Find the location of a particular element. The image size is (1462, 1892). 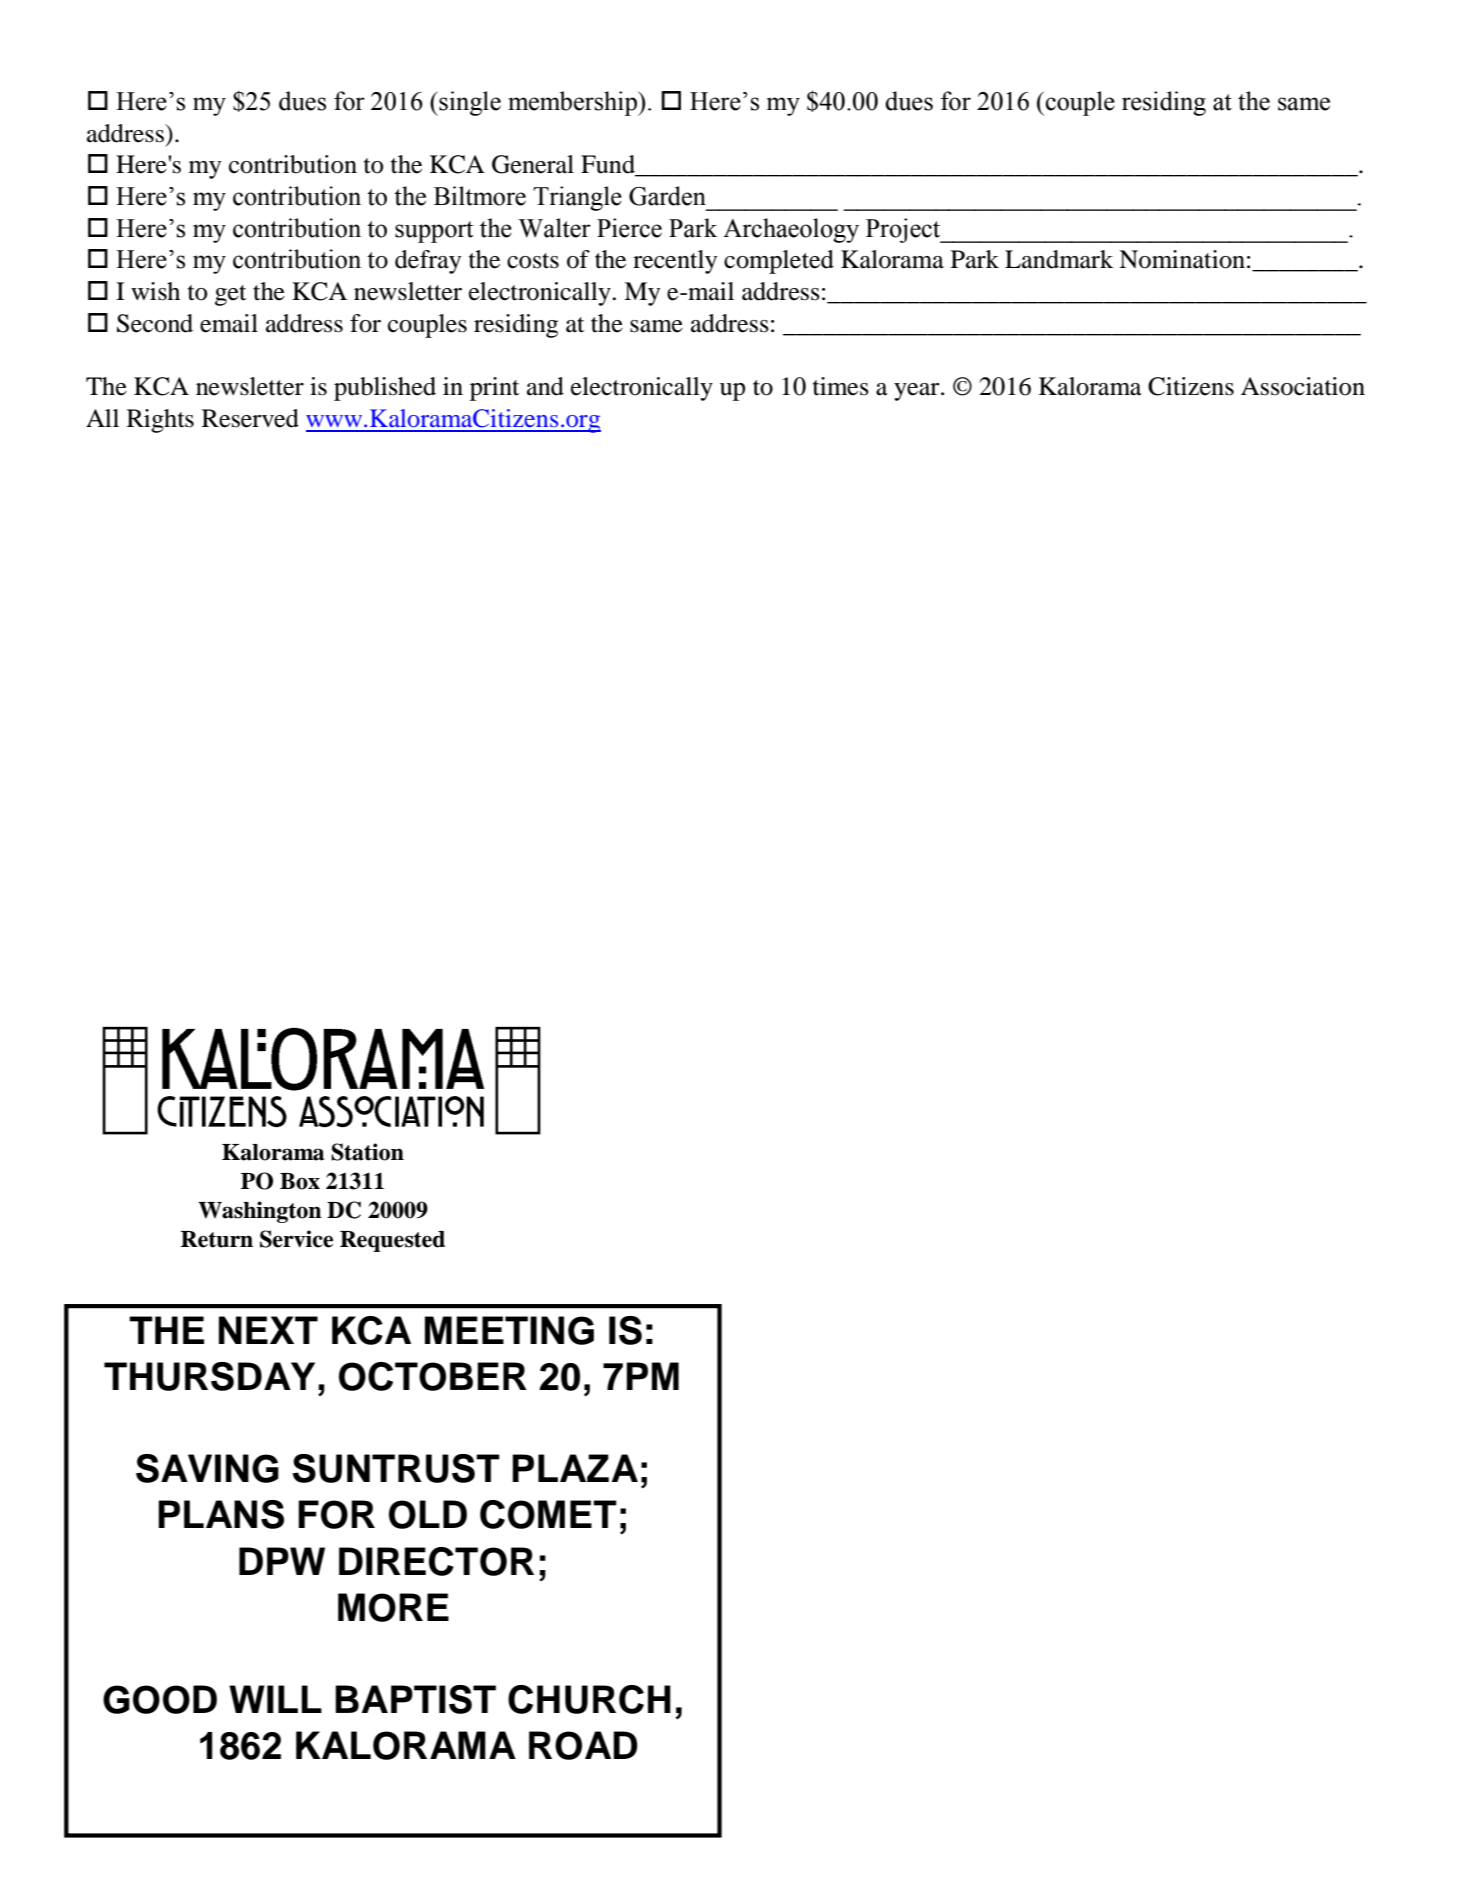

Reserved is located at coordinates (250, 418).
